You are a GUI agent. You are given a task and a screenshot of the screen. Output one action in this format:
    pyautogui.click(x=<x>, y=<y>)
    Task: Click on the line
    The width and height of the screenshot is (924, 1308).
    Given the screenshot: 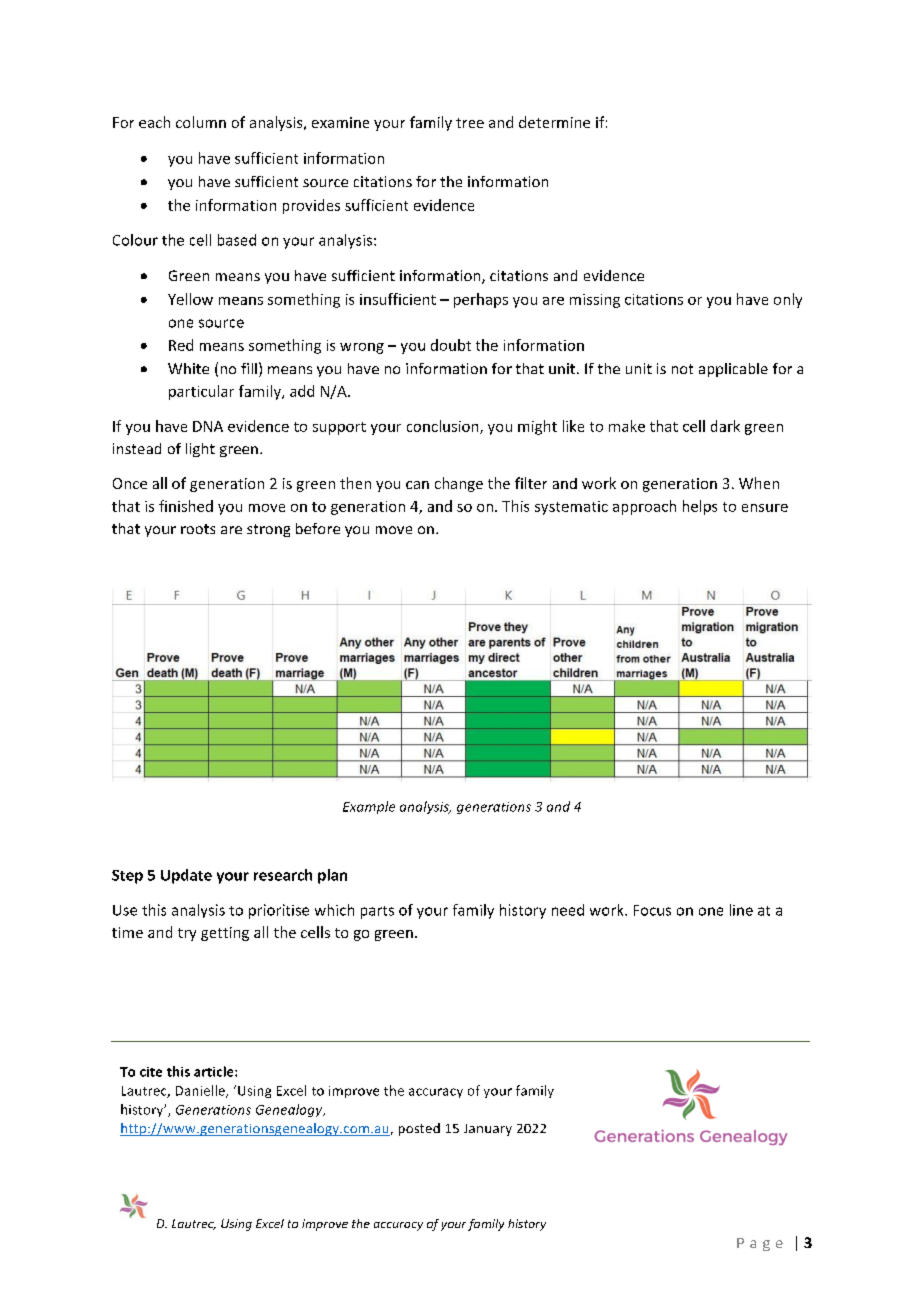 What is the action you would take?
    pyautogui.click(x=741, y=910)
